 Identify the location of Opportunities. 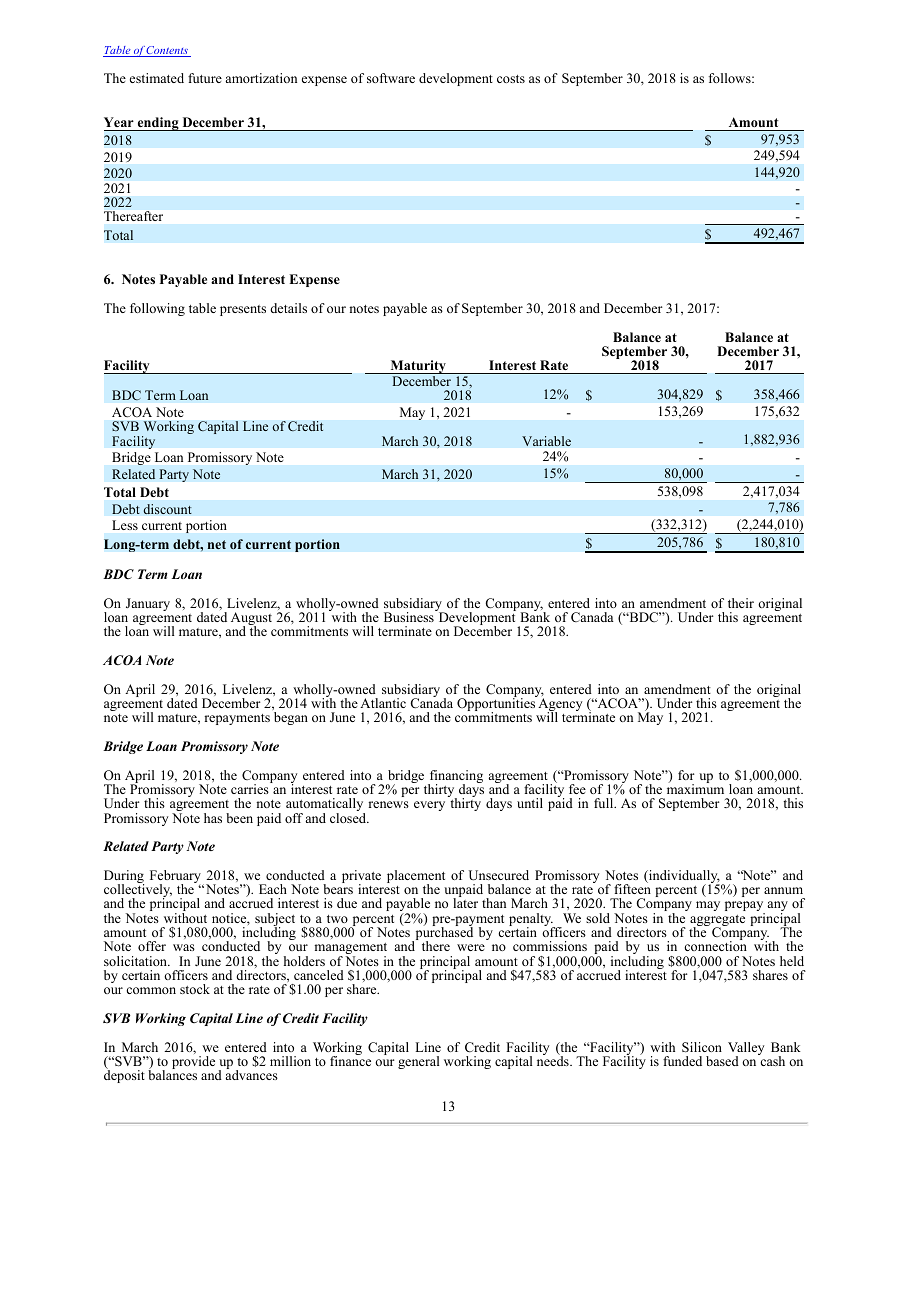
(497, 705).
